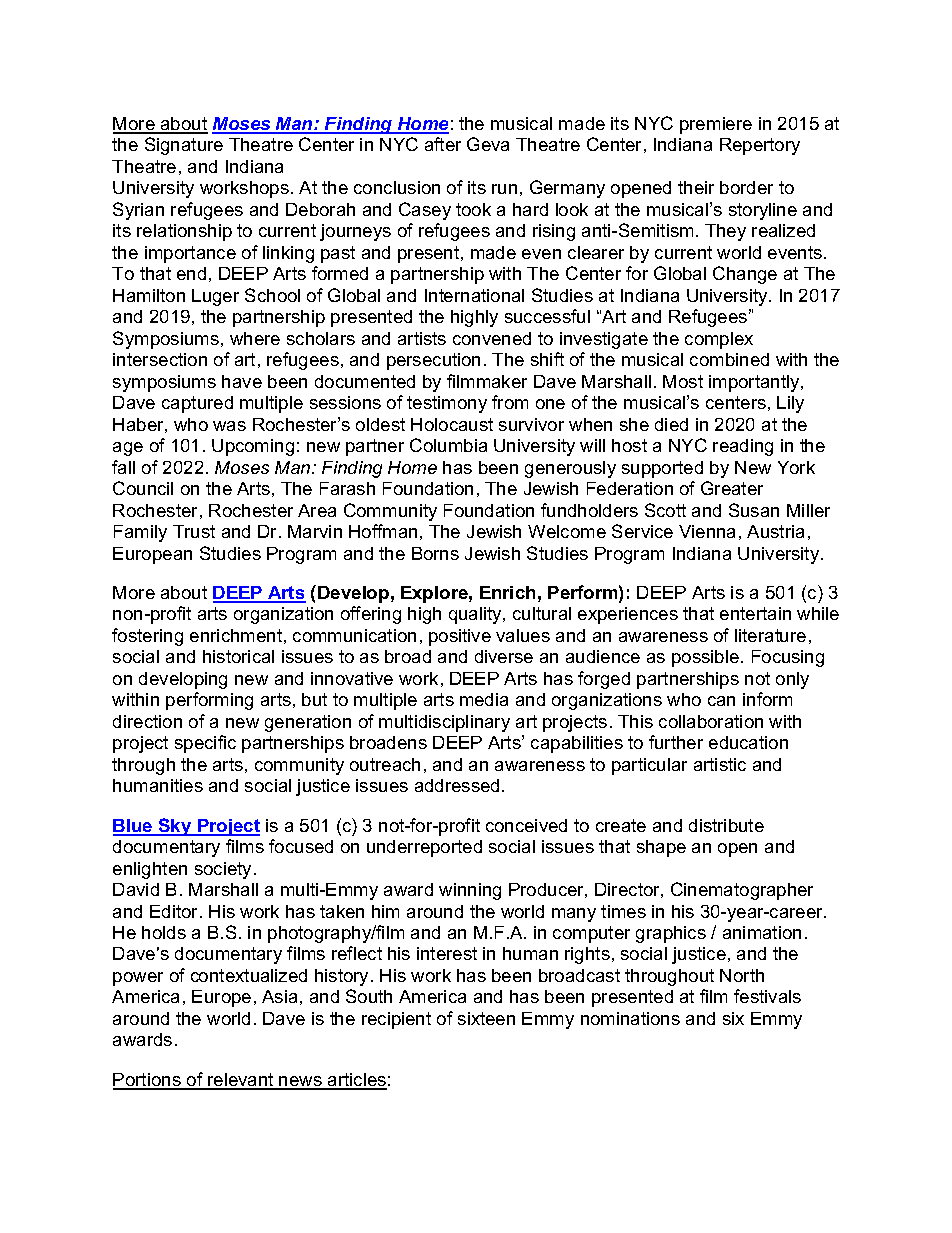 The image size is (952, 1233). Describe the element at coordinates (184, 146) in the image. I see `Signature` at that location.
